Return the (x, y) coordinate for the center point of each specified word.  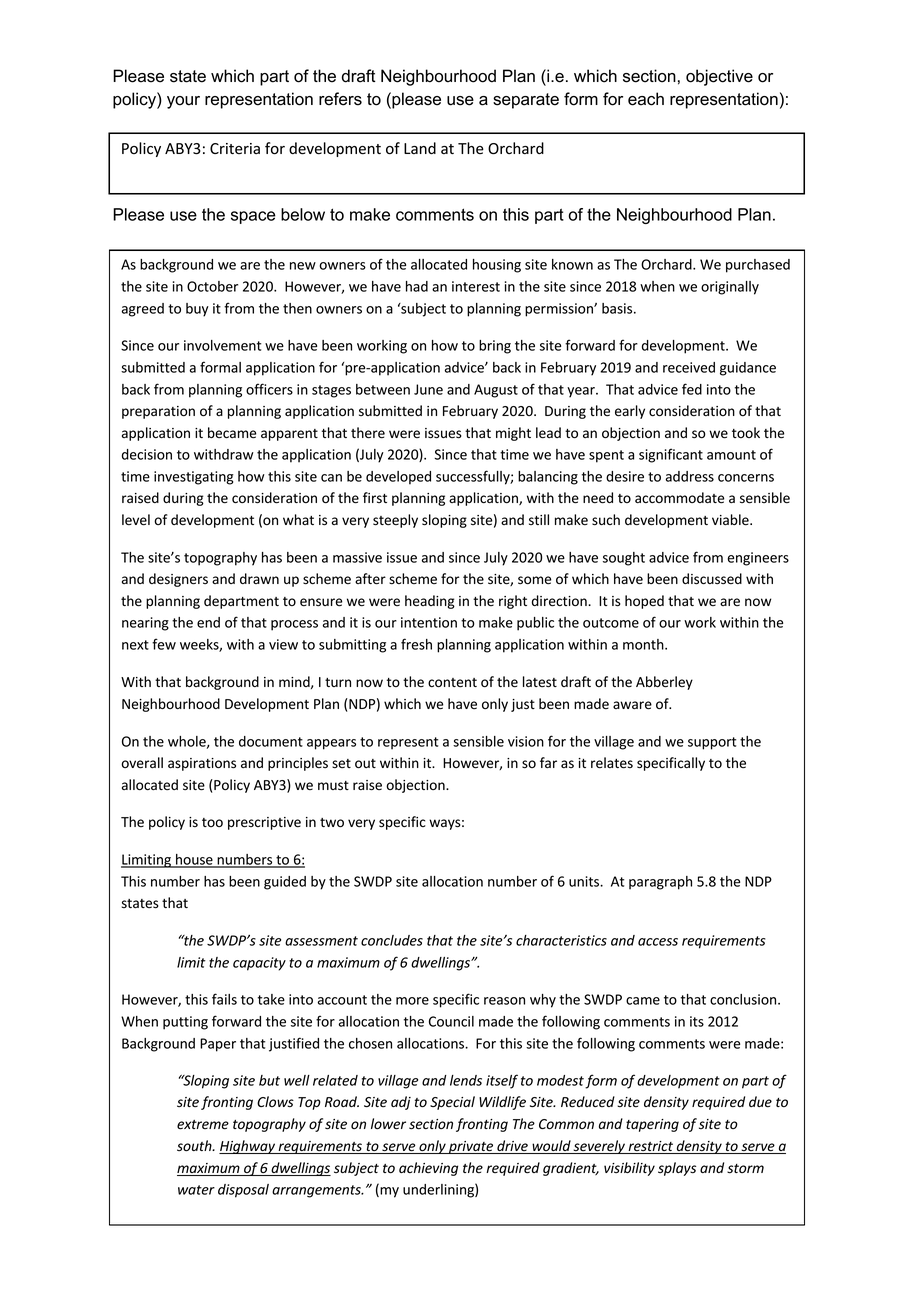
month (644, 644)
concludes (392, 940)
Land (420, 148)
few (164, 644)
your (183, 102)
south (195, 1146)
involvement (222, 345)
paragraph (660, 883)
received (689, 367)
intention (429, 622)
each (646, 99)
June (428, 389)
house (194, 860)
